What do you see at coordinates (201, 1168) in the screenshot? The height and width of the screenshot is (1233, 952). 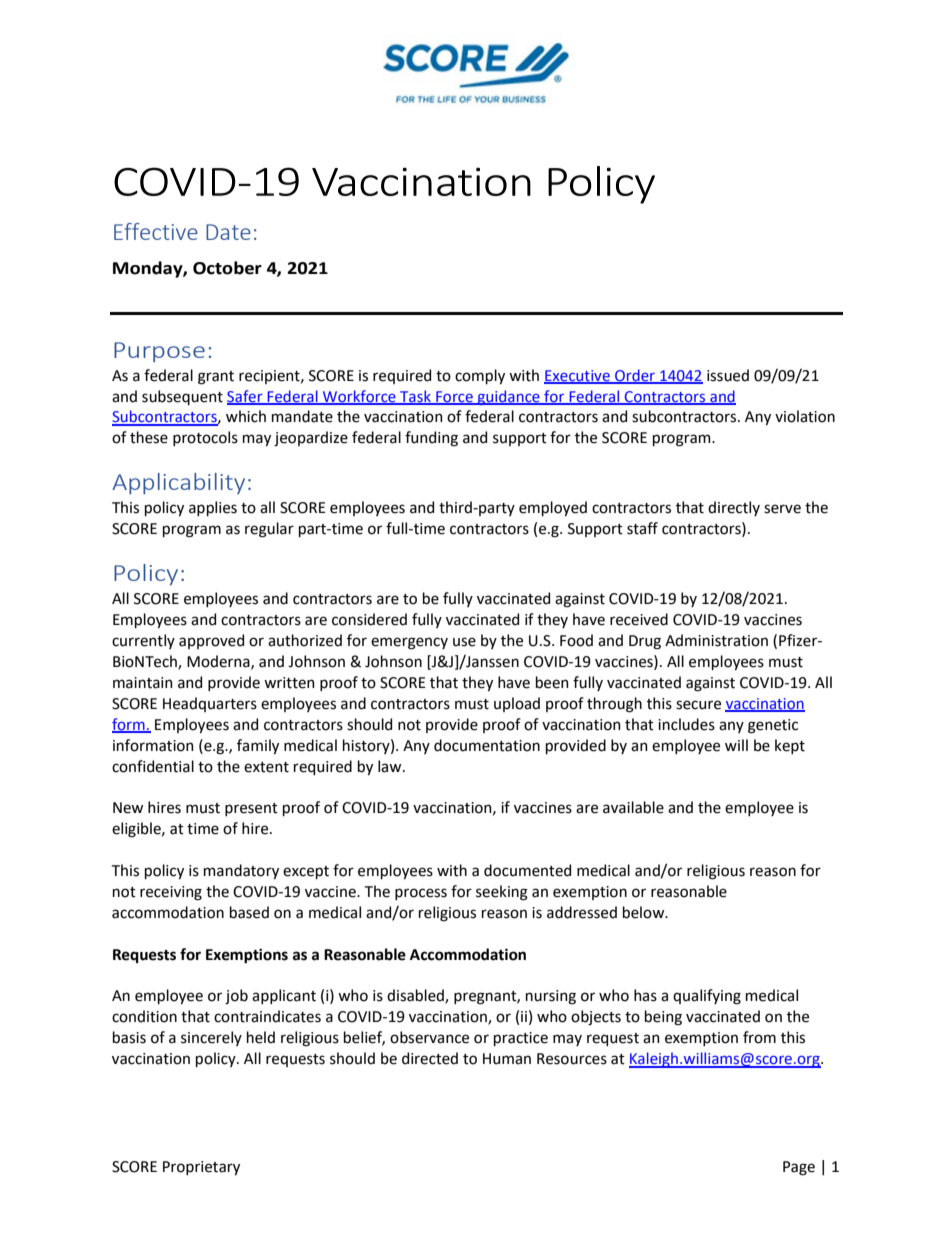 I see `Proprietary` at bounding box center [201, 1168].
